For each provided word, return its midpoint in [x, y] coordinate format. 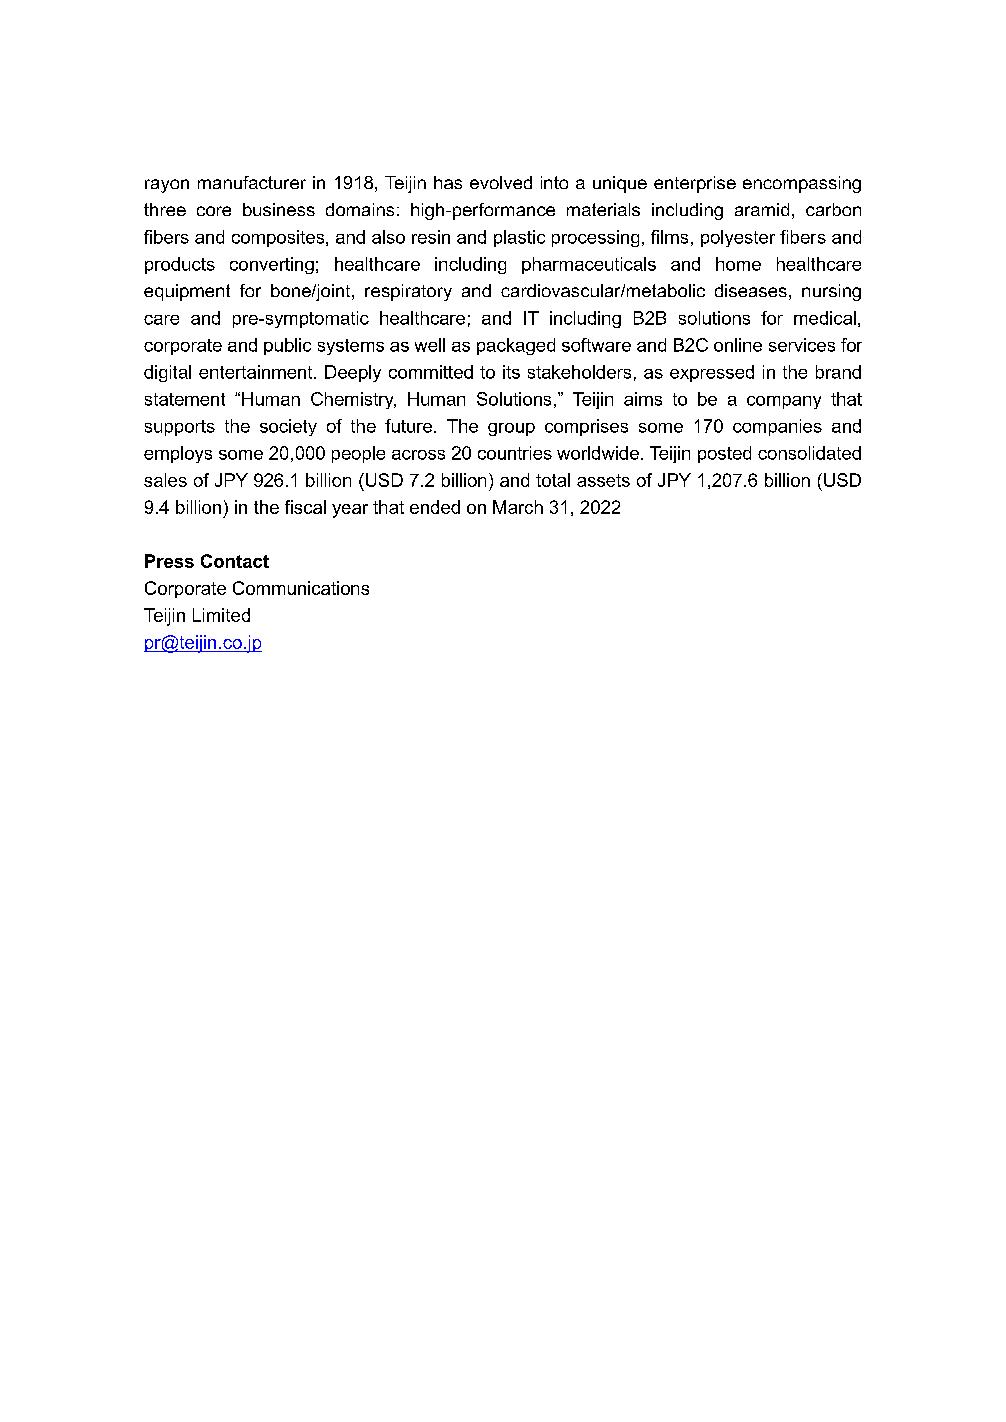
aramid [762, 209]
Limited [221, 615]
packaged [516, 346]
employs [178, 454]
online [738, 345]
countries [515, 453]
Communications [301, 588]
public [287, 346]
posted [724, 454]
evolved [501, 182]
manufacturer [252, 182]
